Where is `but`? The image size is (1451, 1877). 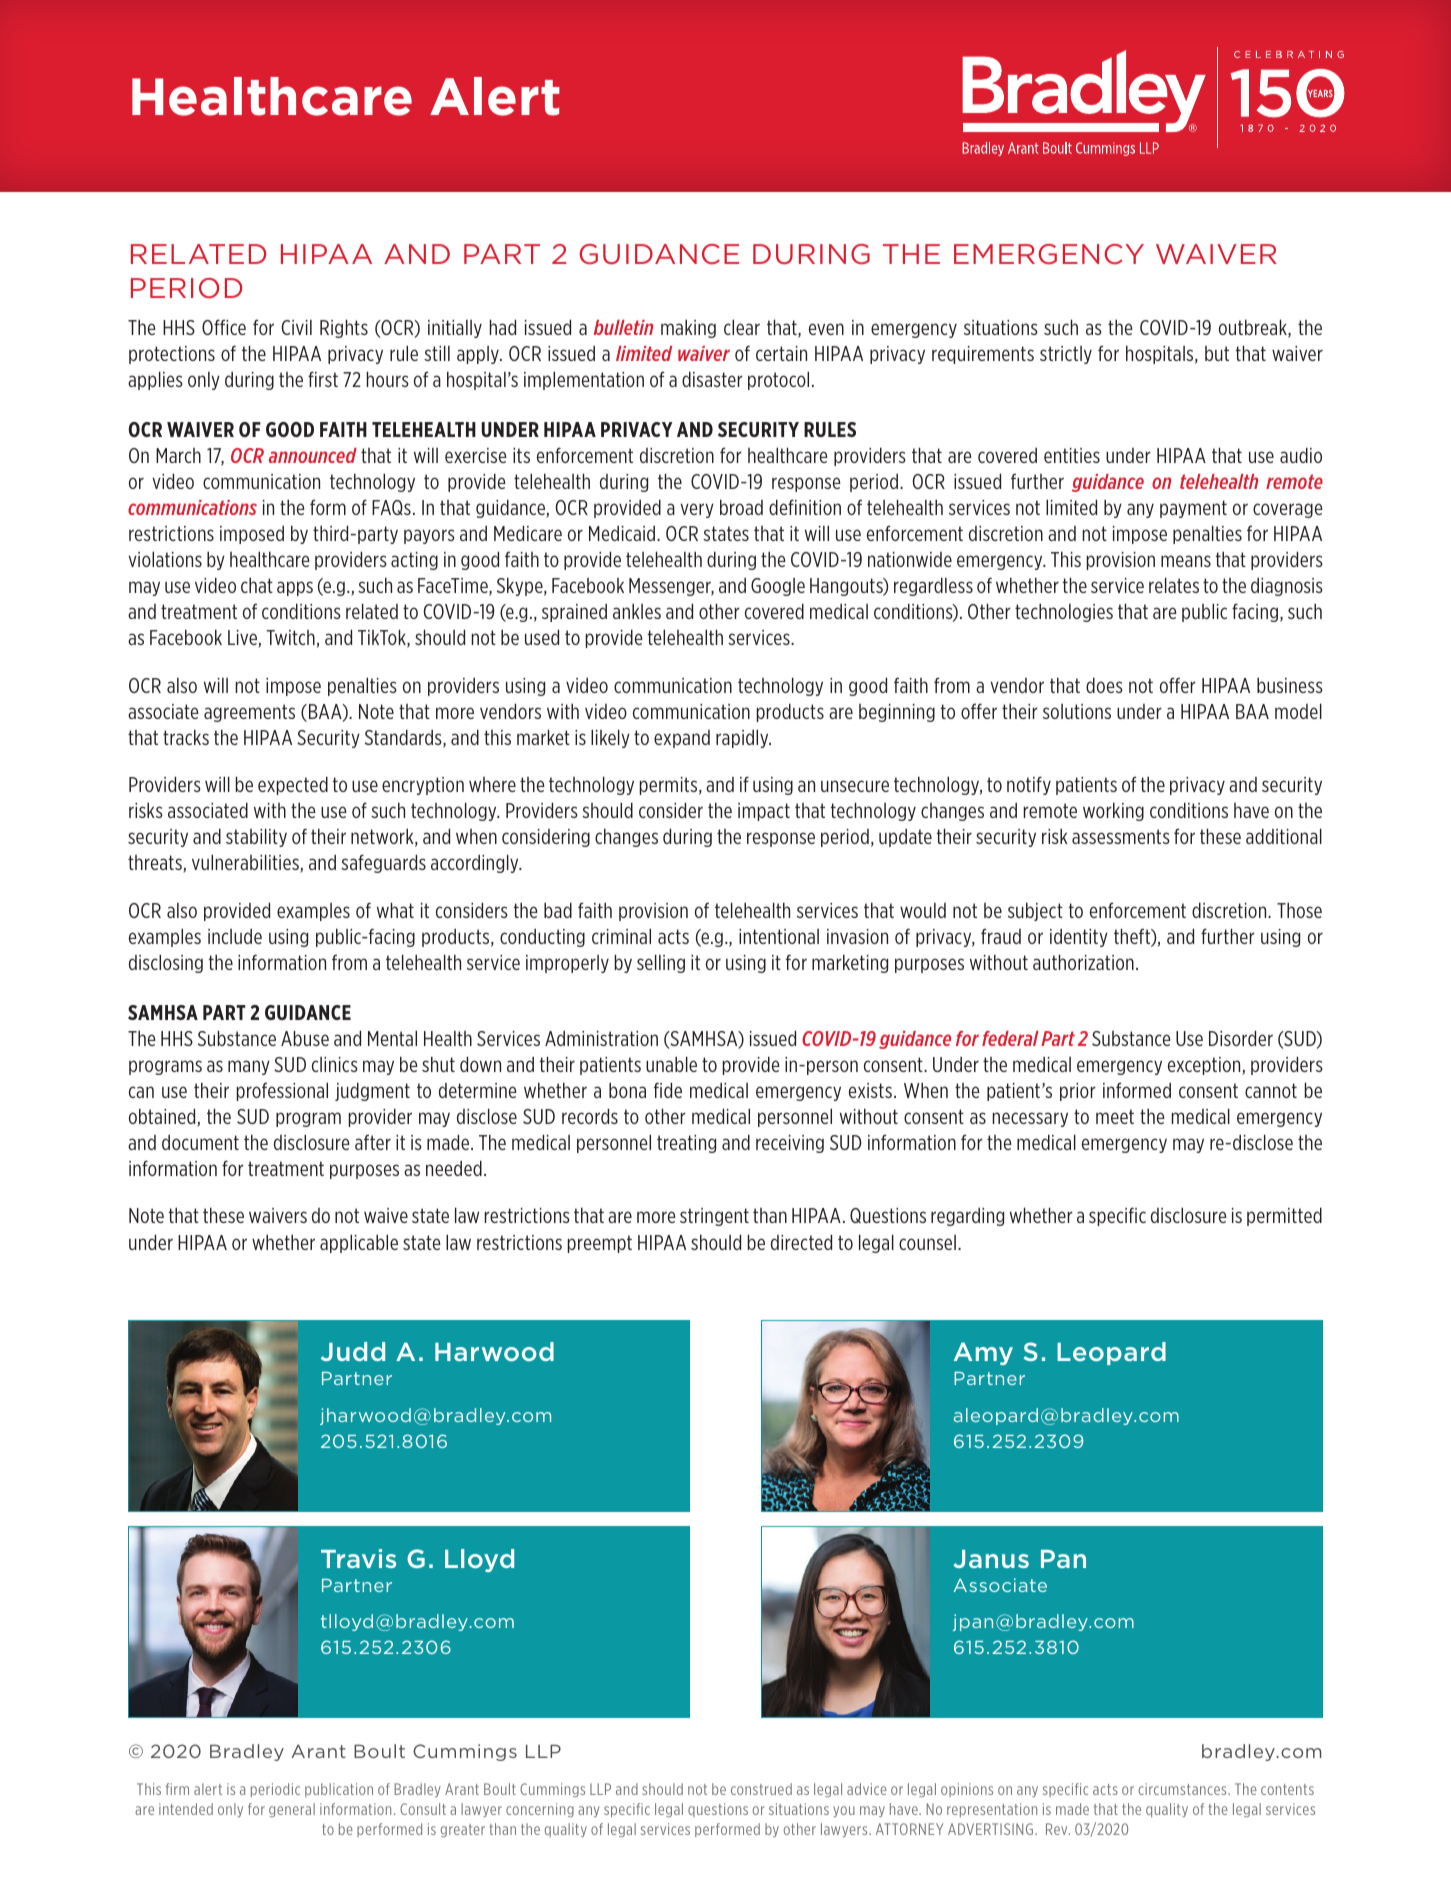
but is located at coordinates (1217, 353).
